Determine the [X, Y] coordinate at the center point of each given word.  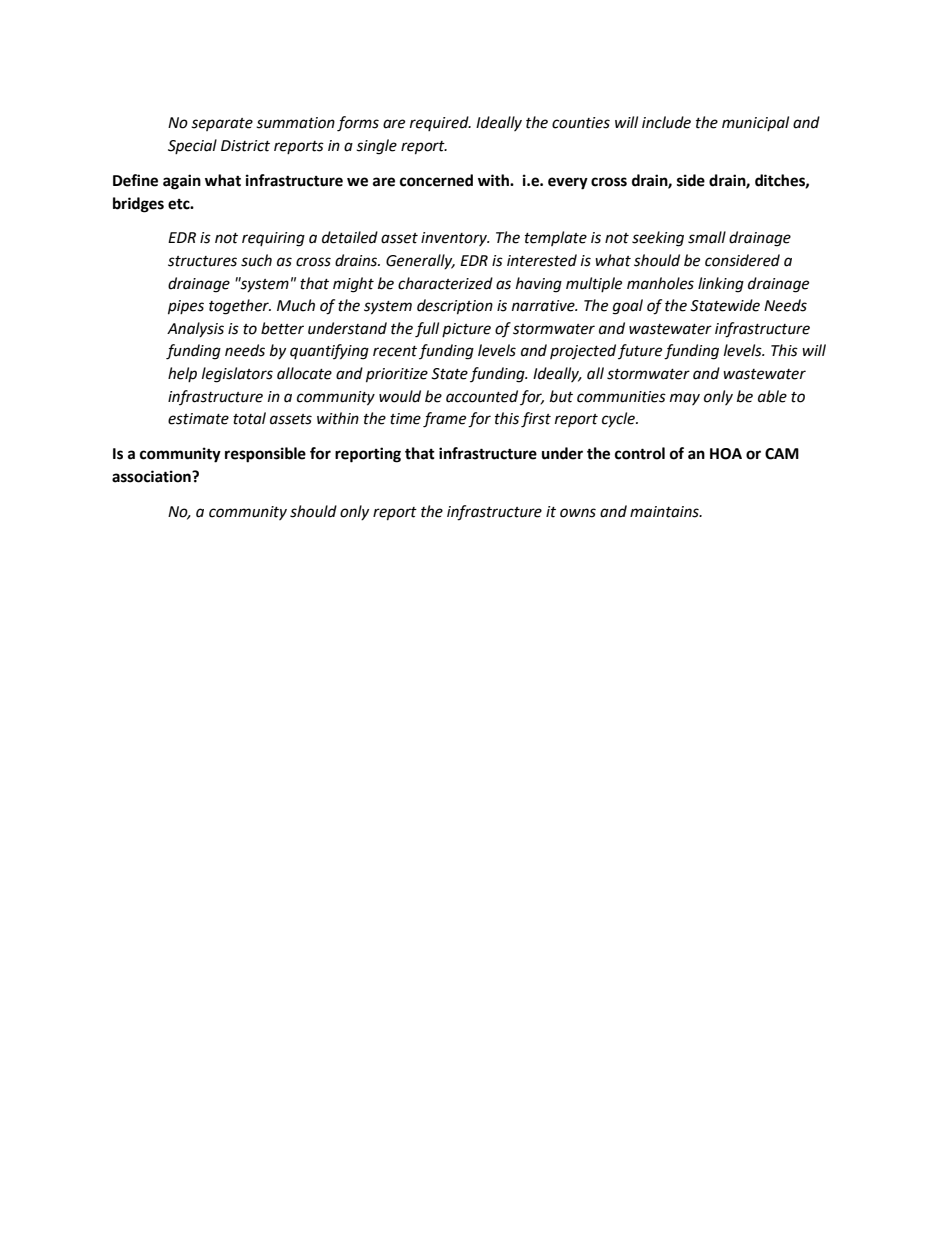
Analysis [195, 329]
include [666, 122]
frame [444, 420]
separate [222, 124]
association [152, 476]
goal [628, 307]
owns [578, 513]
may [685, 399]
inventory [455, 239]
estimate [198, 419]
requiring [273, 239]
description [455, 307]
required [440, 123]
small [707, 237]
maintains [665, 512]
